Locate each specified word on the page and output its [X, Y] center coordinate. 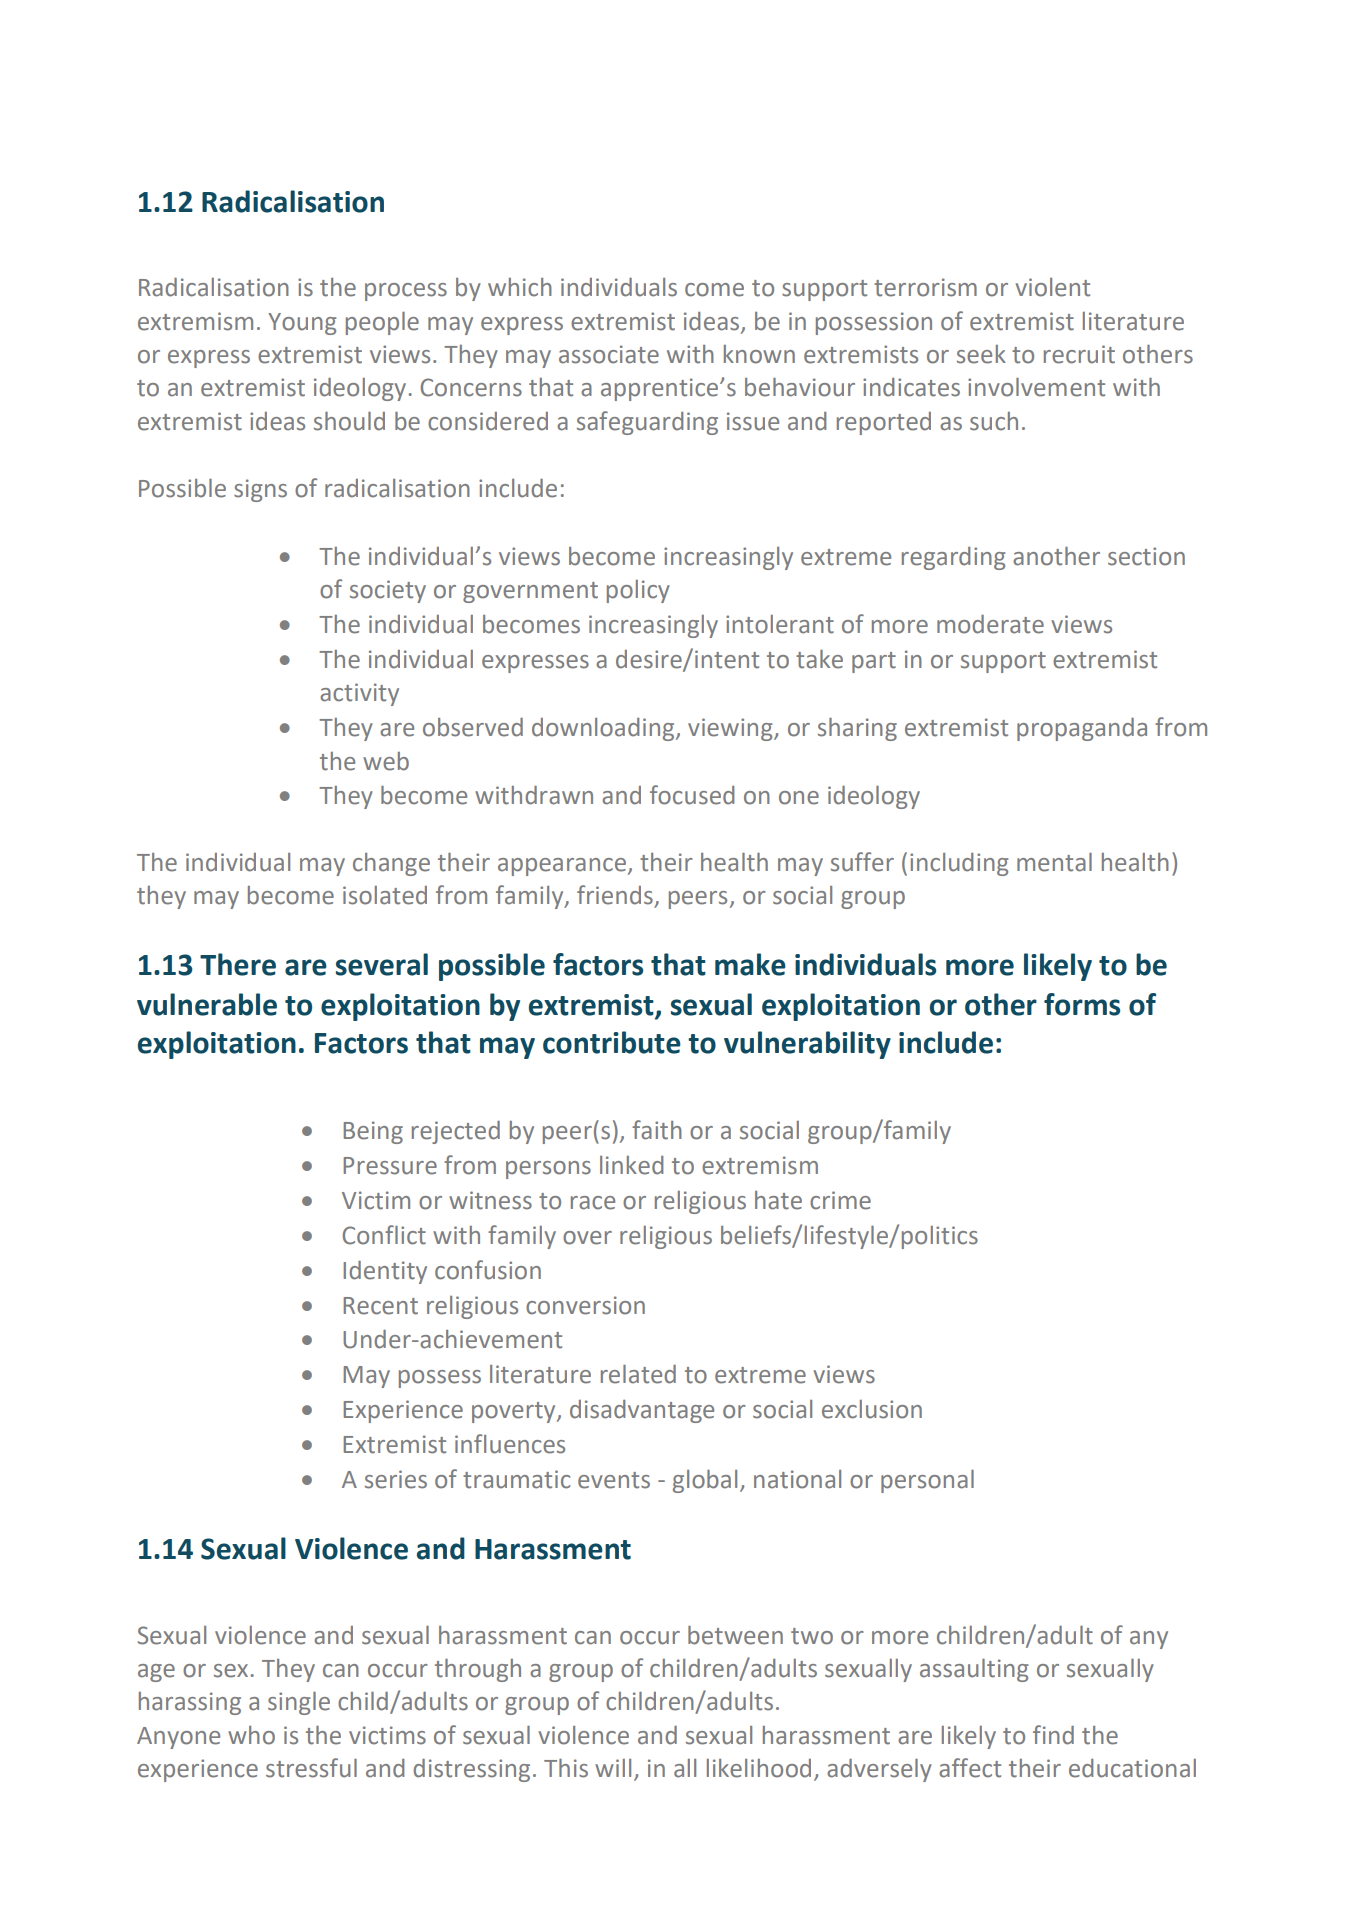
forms [1082, 1004]
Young [302, 324]
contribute [612, 1042]
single [299, 1703]
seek [981, 354]
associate [609, 354]
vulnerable [207, 1004]
